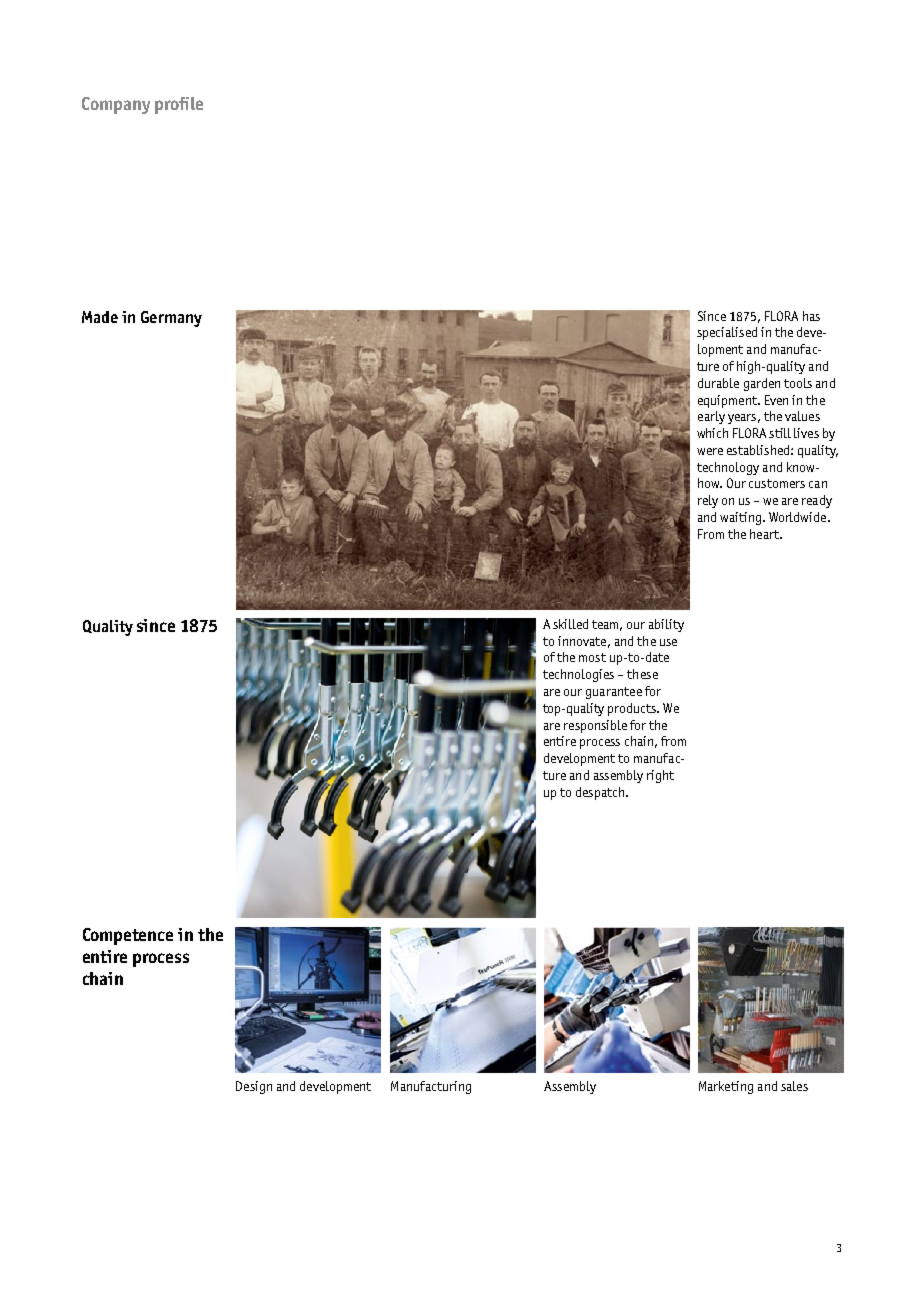  What do you see at coordinates (660, 776) in the image?
I see `right` at bounding box center [660, 776].
